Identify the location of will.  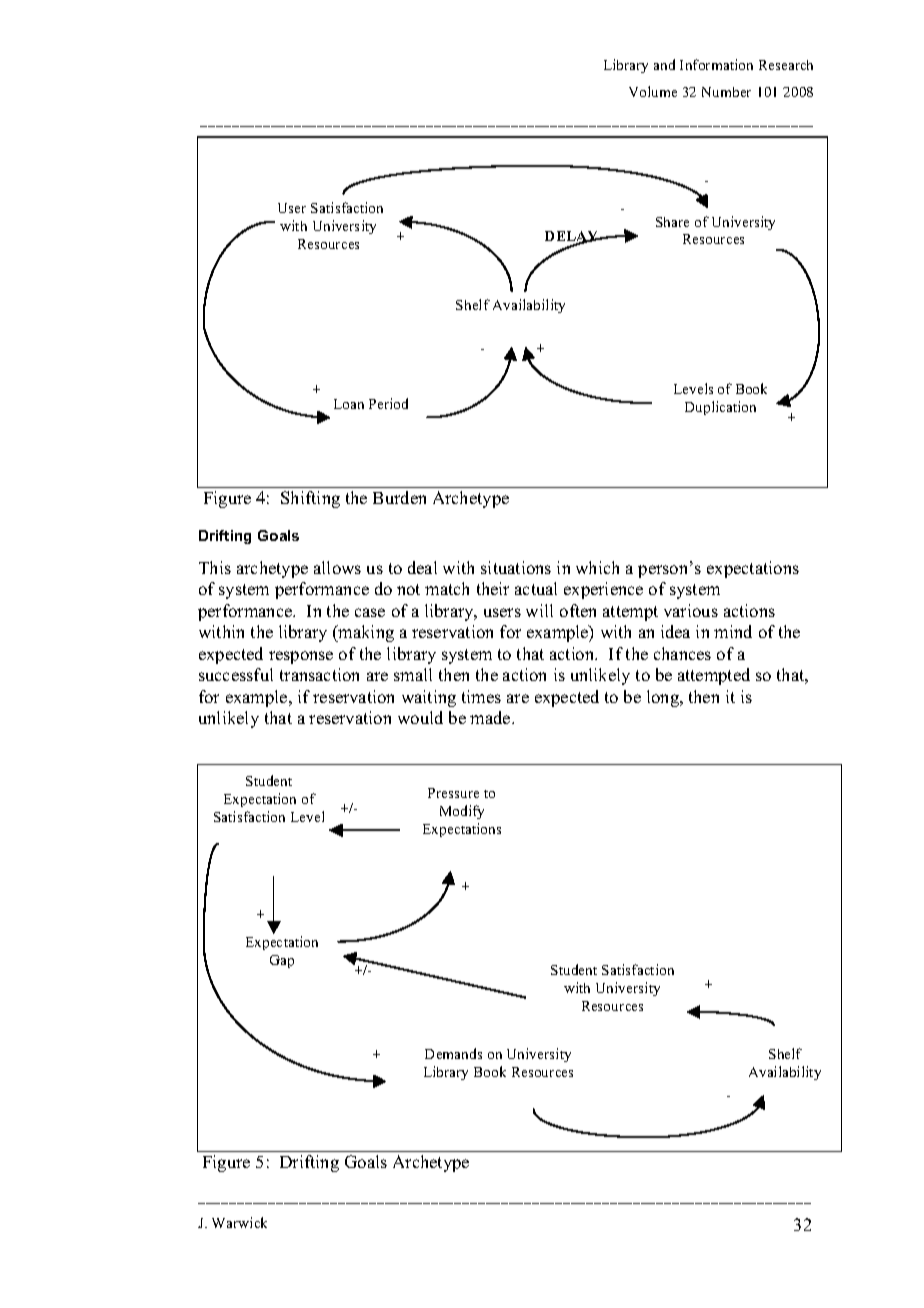
(539, 610).
